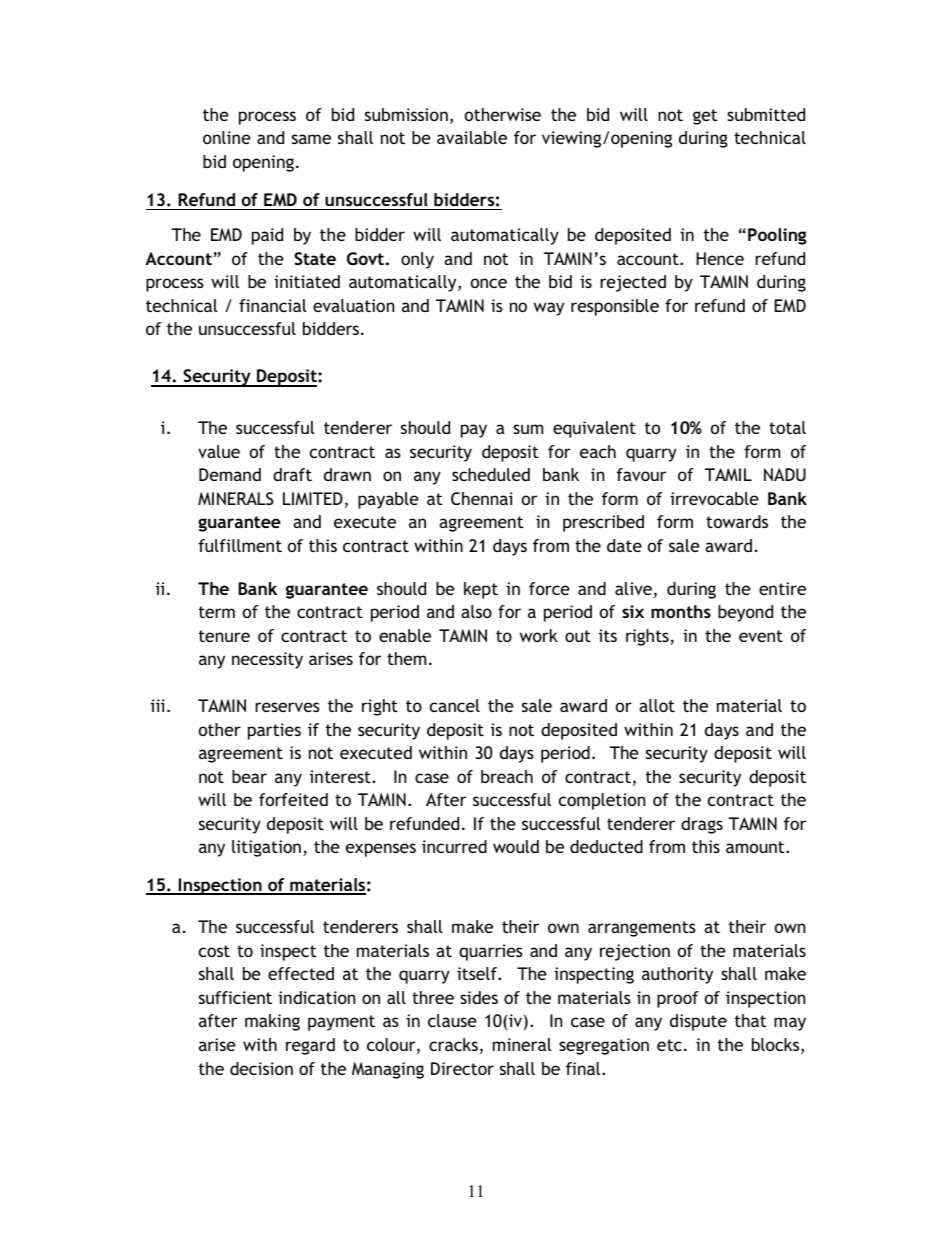 The width and height of the document is (952, 1233). I want to click on necessity, so click(267, 660).
